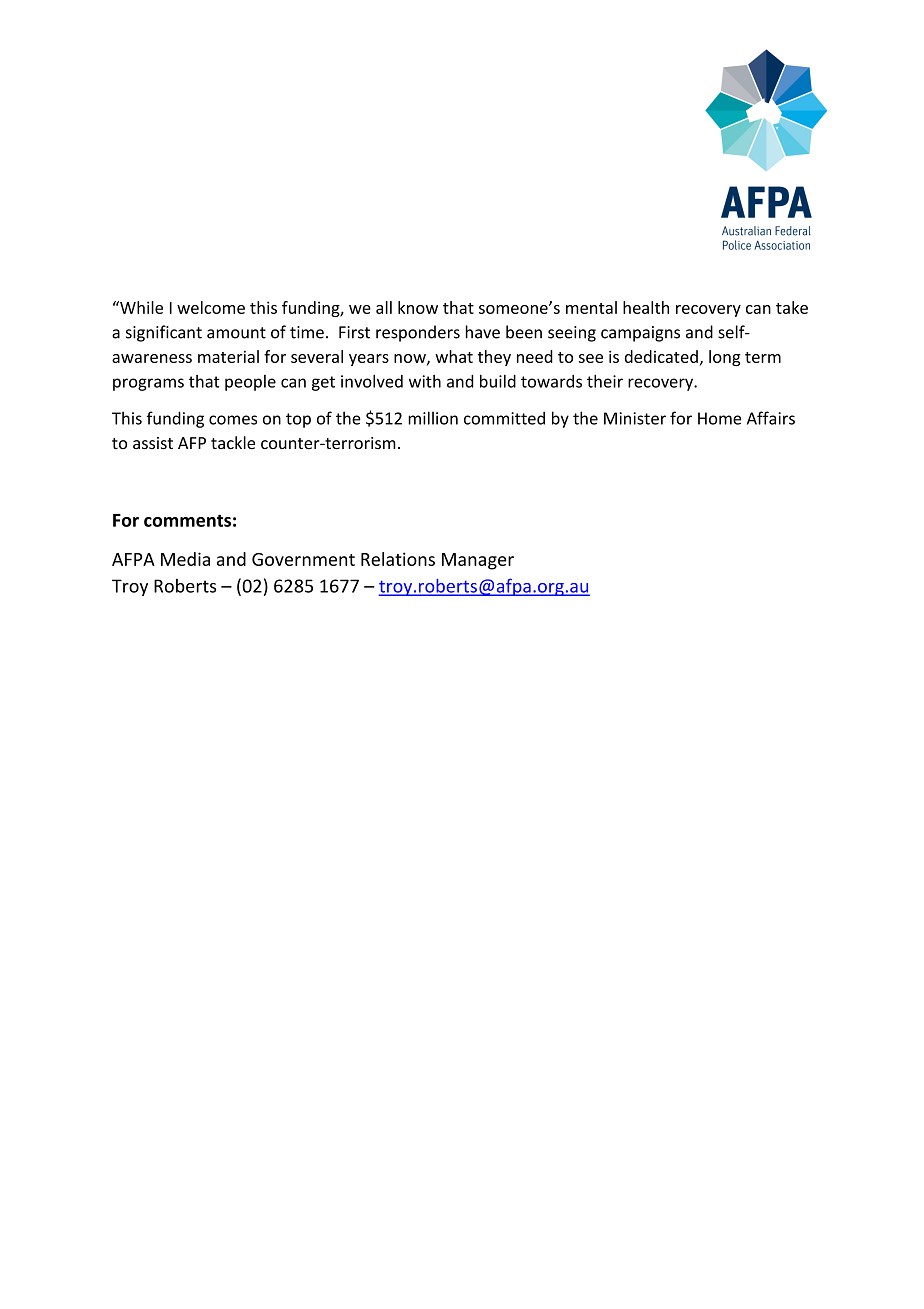  I want to click on welcome, so click(211, 307).
